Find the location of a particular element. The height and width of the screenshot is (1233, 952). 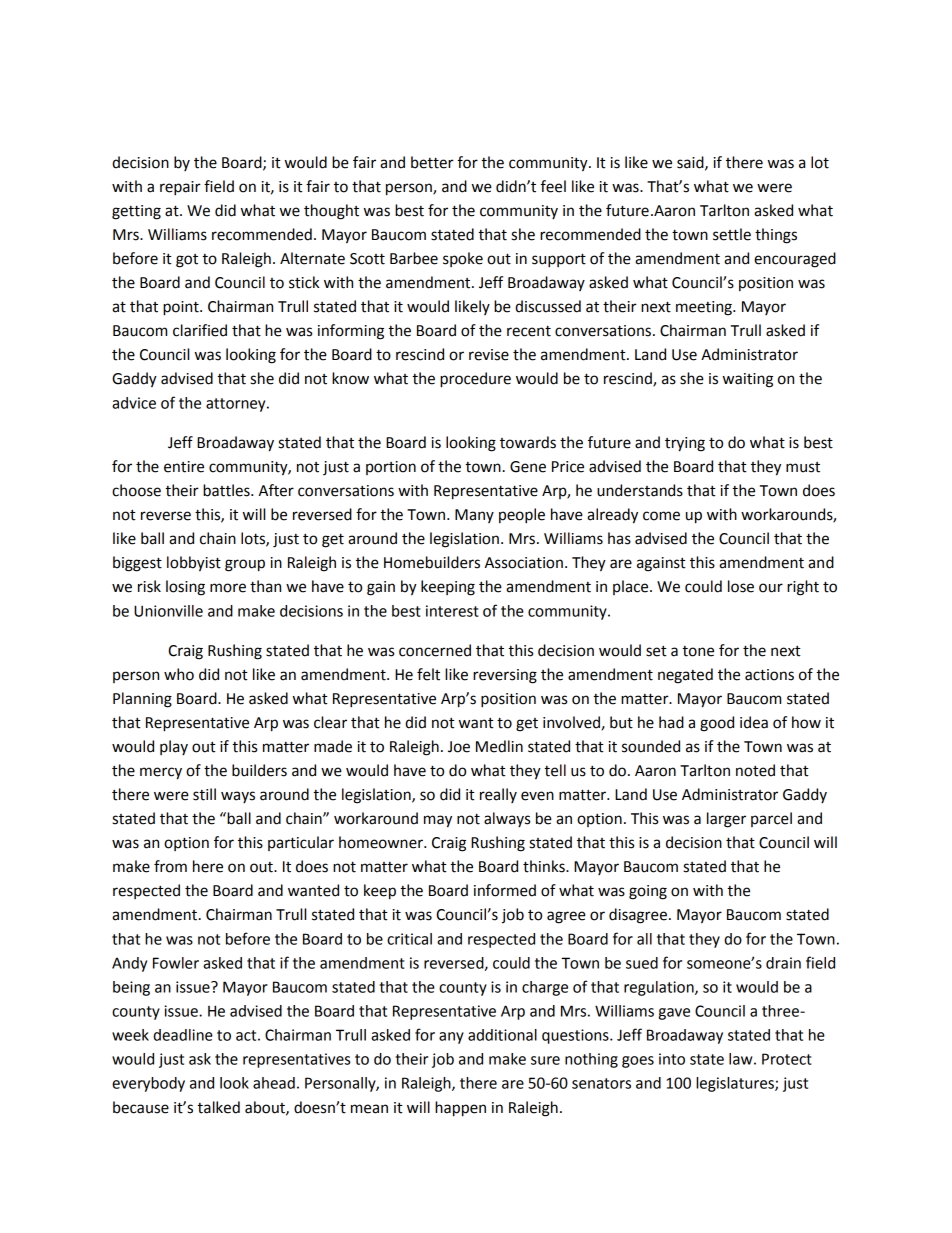

happen is located at coordinates (460, 1109).
